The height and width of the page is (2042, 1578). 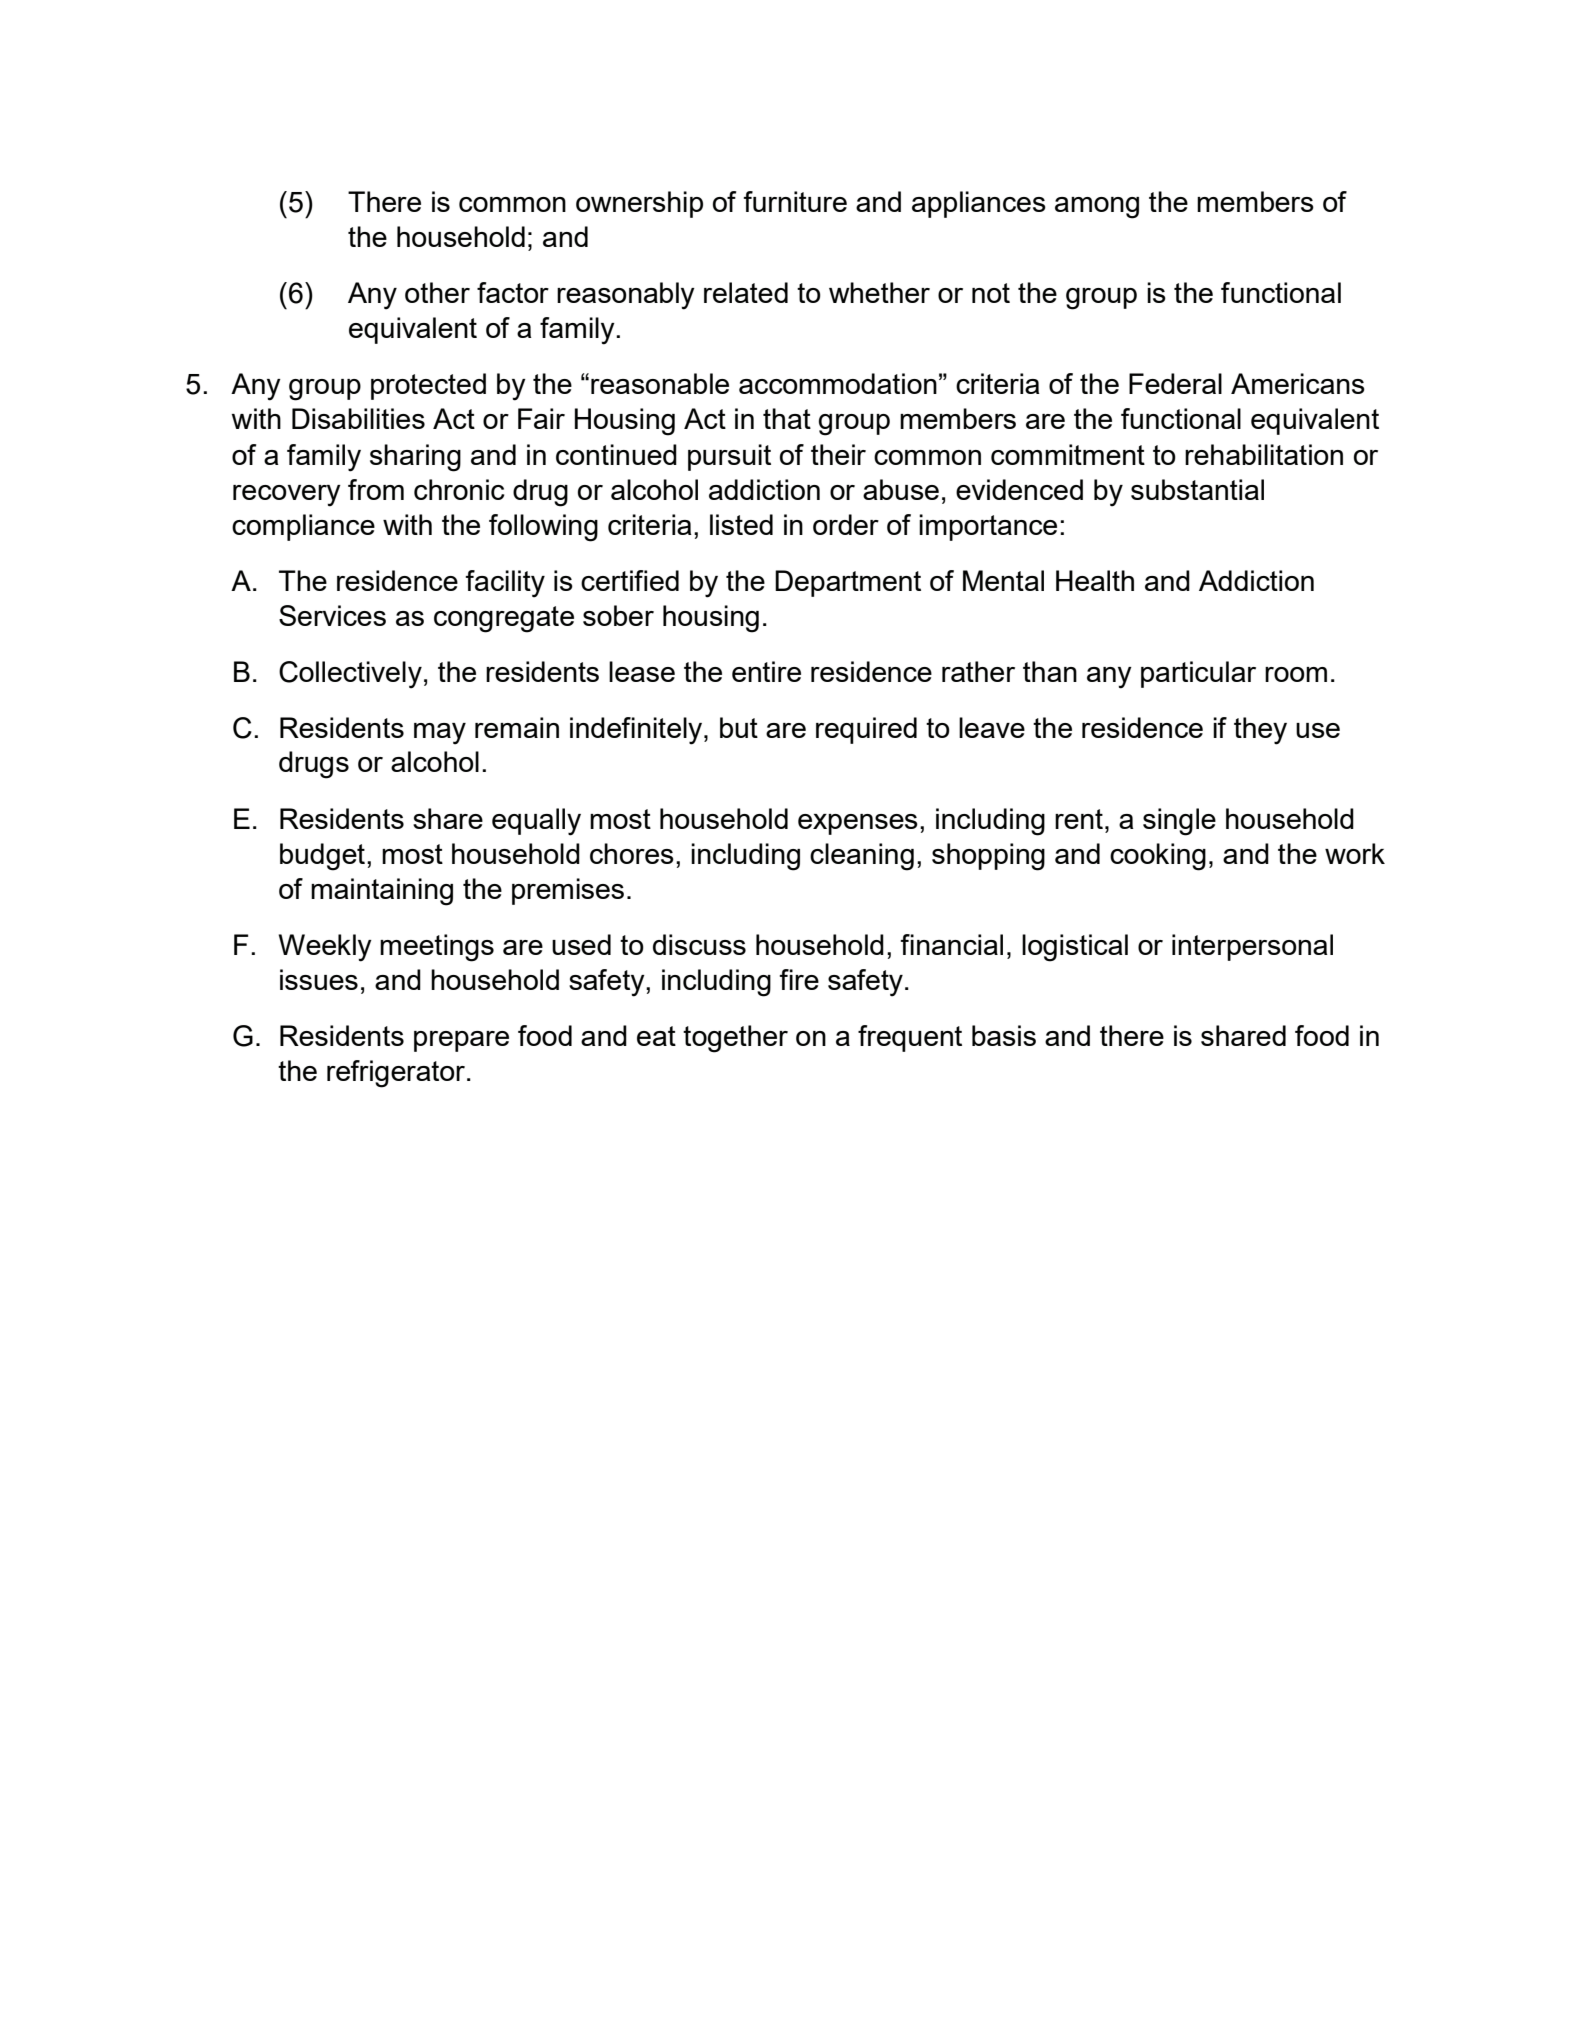 I want to click on together, so click(x=735, y=1039).
